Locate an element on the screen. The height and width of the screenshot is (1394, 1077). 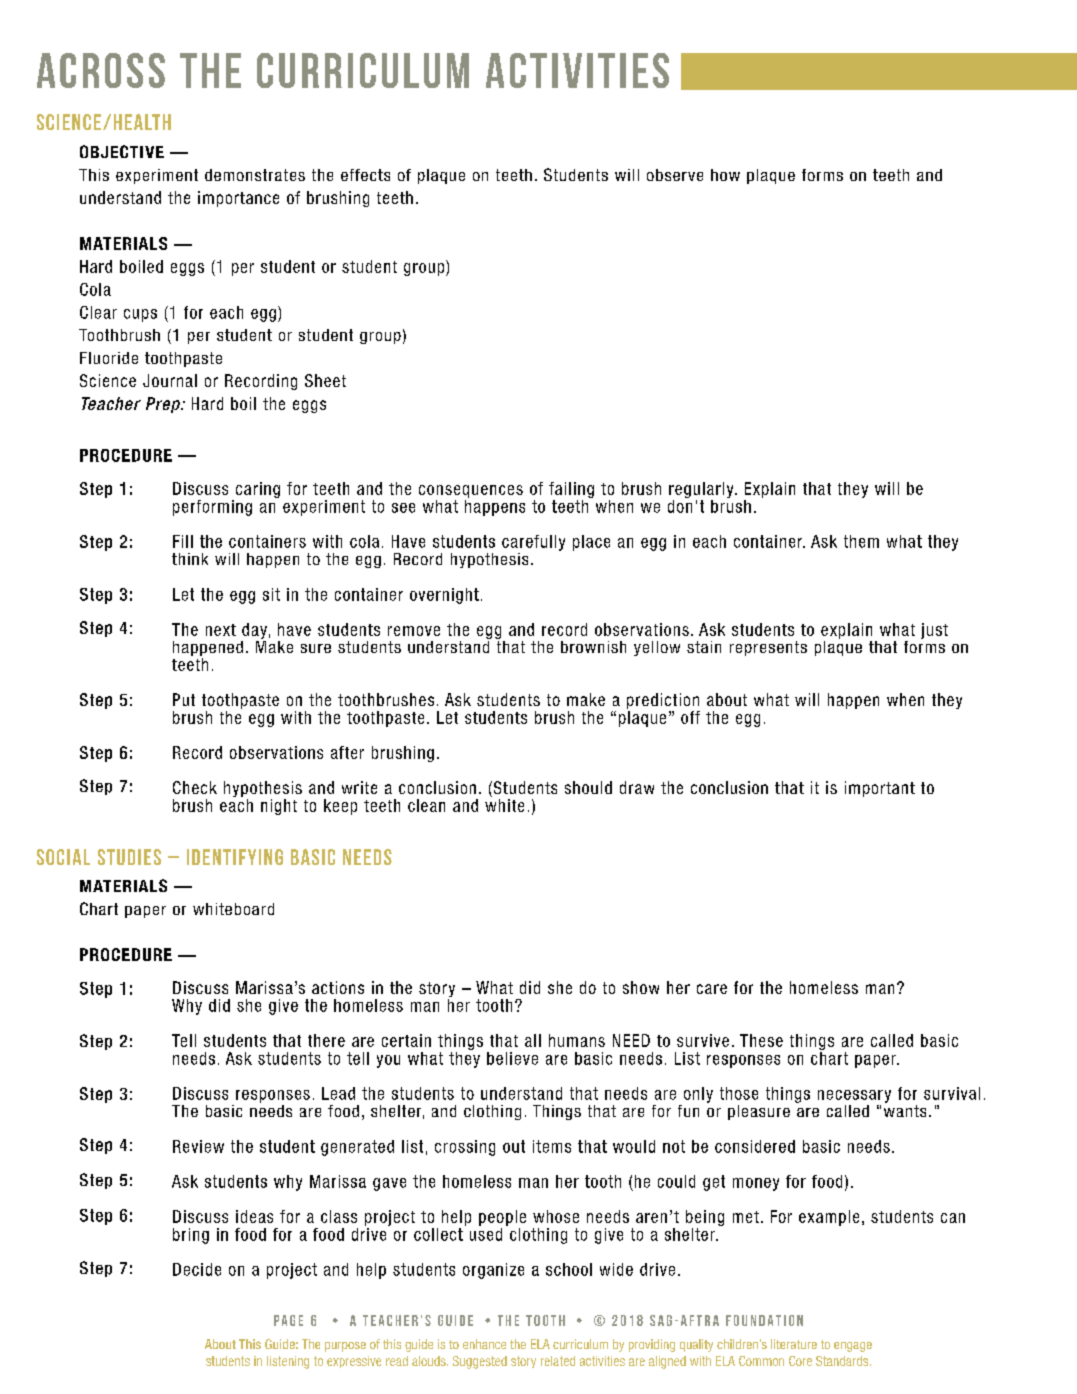
enhance is located at coordinates (484, 1344).
